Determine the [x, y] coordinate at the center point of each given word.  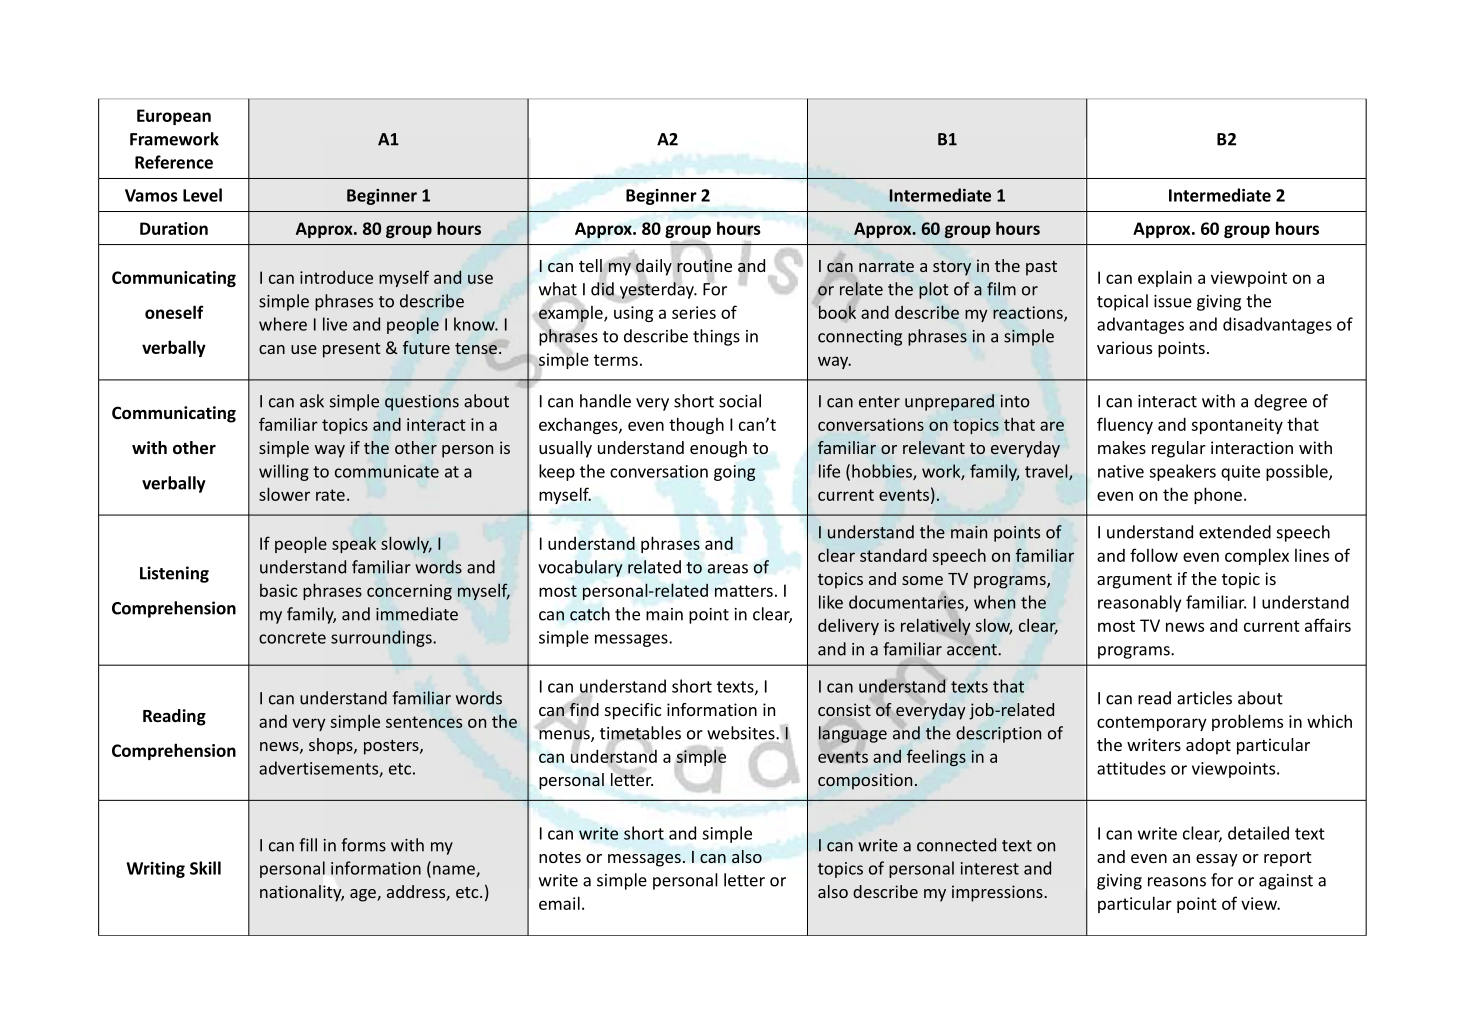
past [1041, 268]
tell [591, 267]
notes [560, 857]
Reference [174, 162]
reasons [1177, 882]
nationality [302, 893]
